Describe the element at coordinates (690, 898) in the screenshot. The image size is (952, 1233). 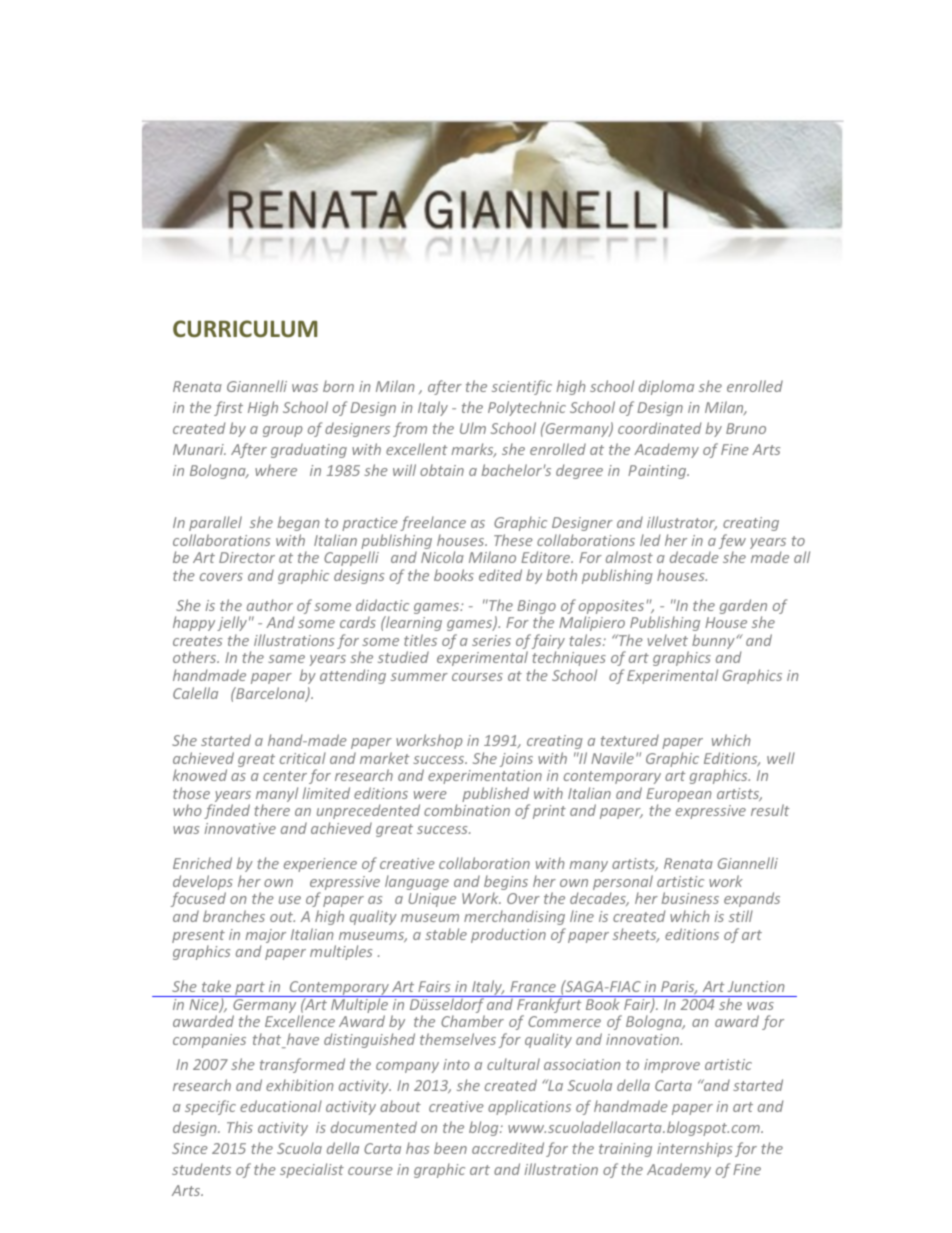
I see `business` at that location.
